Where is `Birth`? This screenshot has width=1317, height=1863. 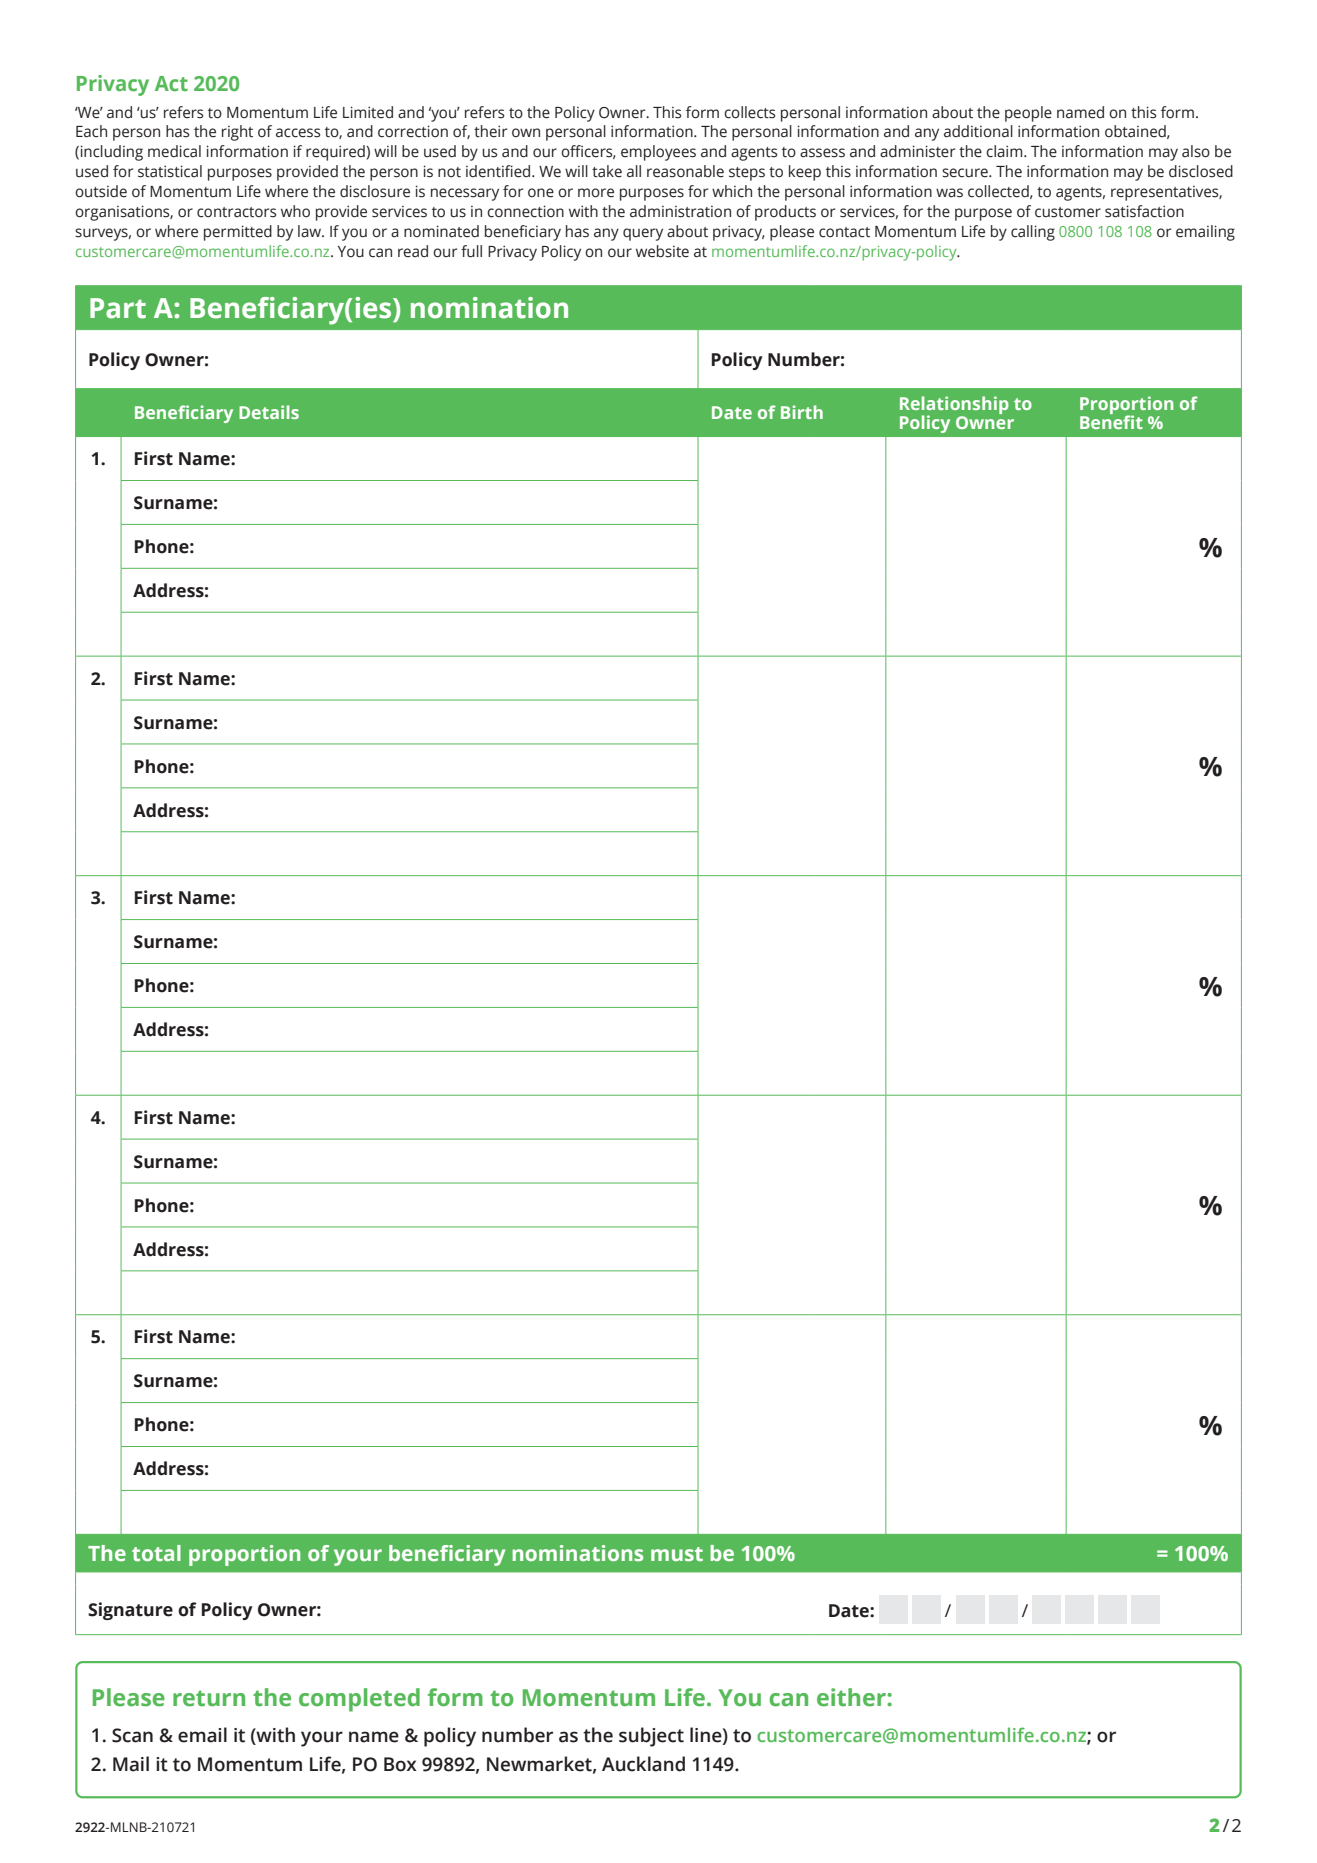 Birth is located at coordinates (802, 412).
